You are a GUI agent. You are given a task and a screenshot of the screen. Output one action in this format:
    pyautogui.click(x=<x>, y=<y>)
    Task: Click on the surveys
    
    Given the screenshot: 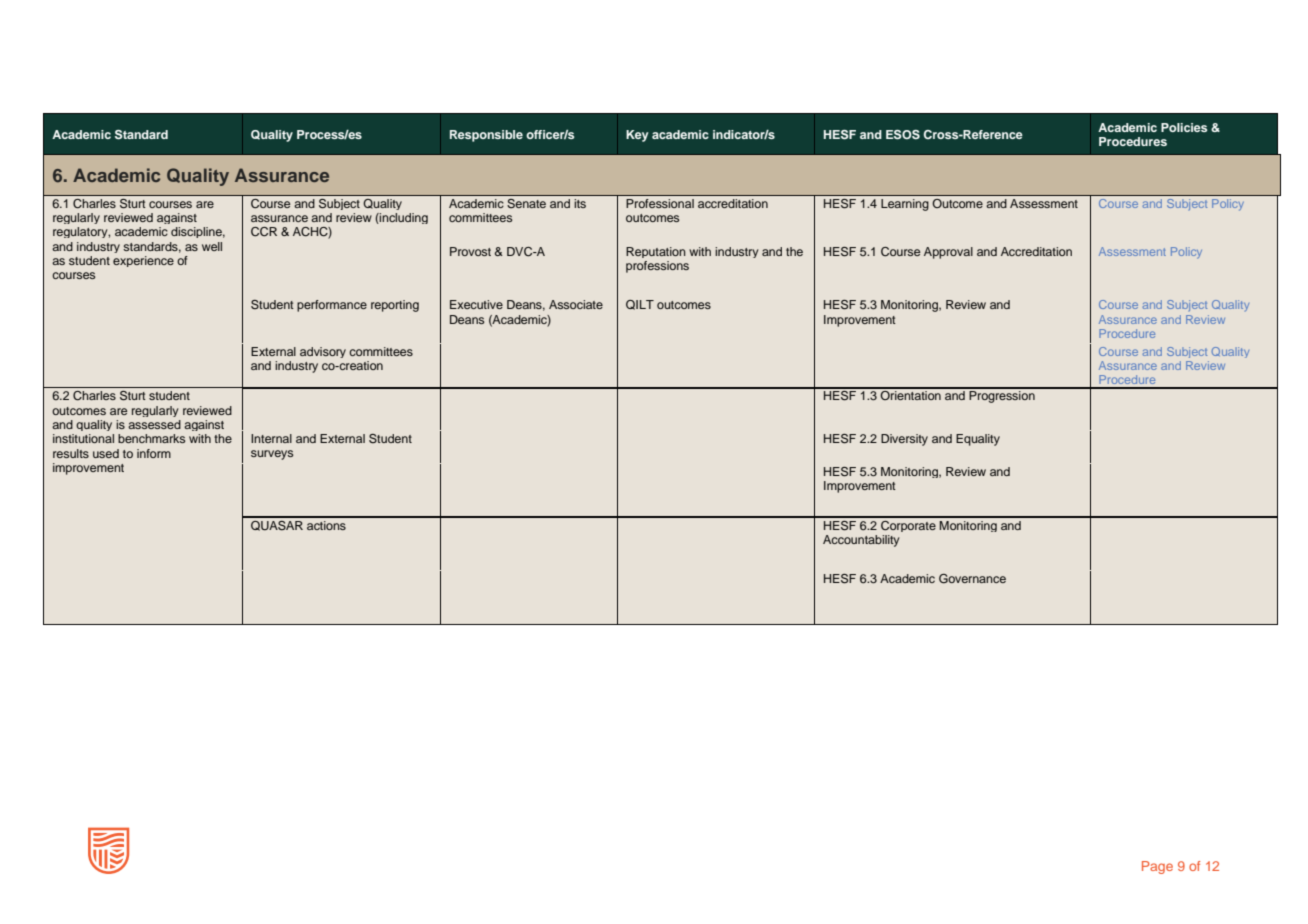 What is the action you would take?
    pyautogui.click(x=272, y=455)
